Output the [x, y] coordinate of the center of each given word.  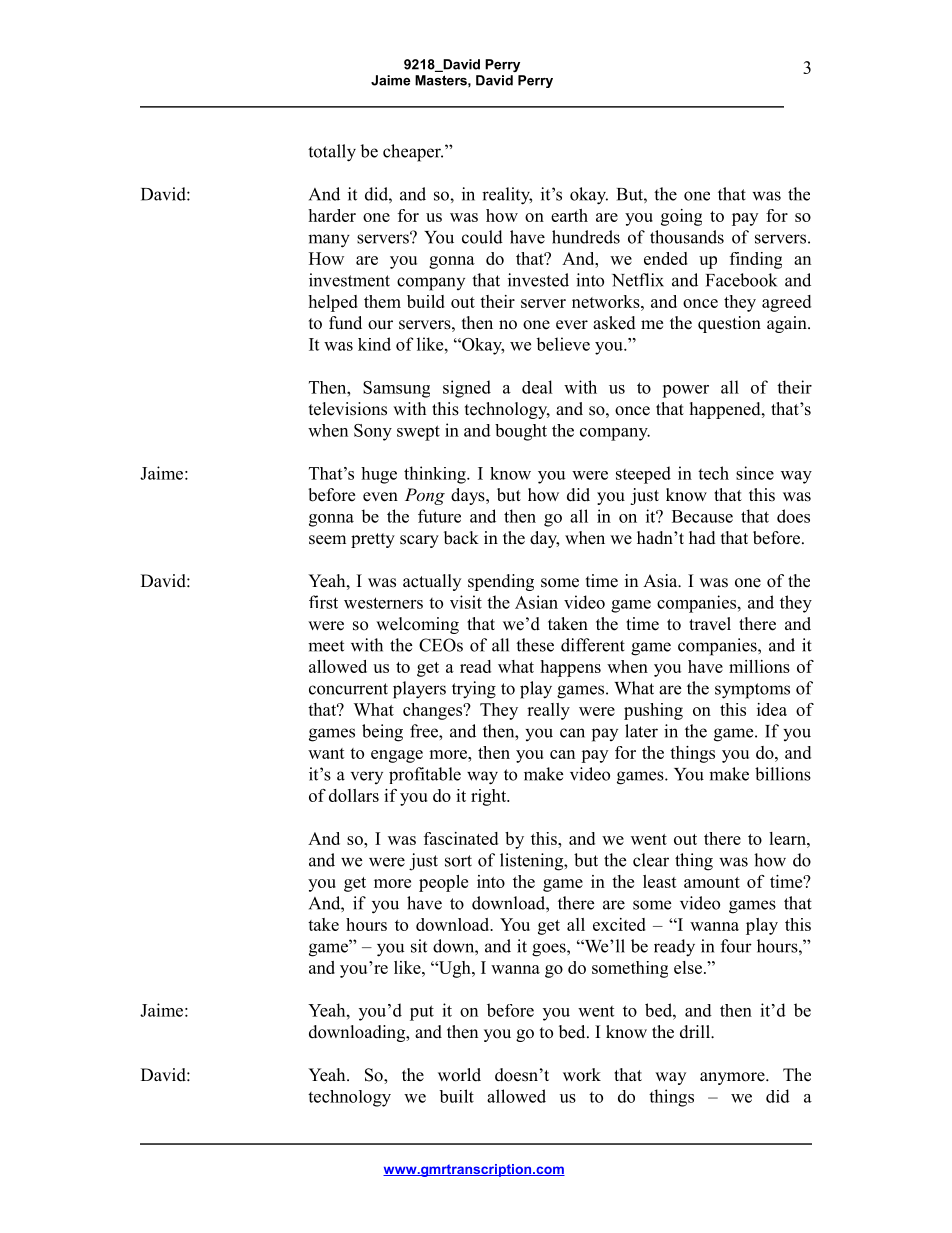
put [422, 1013]
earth [569, 215]
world [459, 1075]
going [681, 217]
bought [521, 432]
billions [783, 774]
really [548, 711]
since [755, 473]
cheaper [413, 153]
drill [696, 1032]
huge [379, 475]
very [367, 777]
